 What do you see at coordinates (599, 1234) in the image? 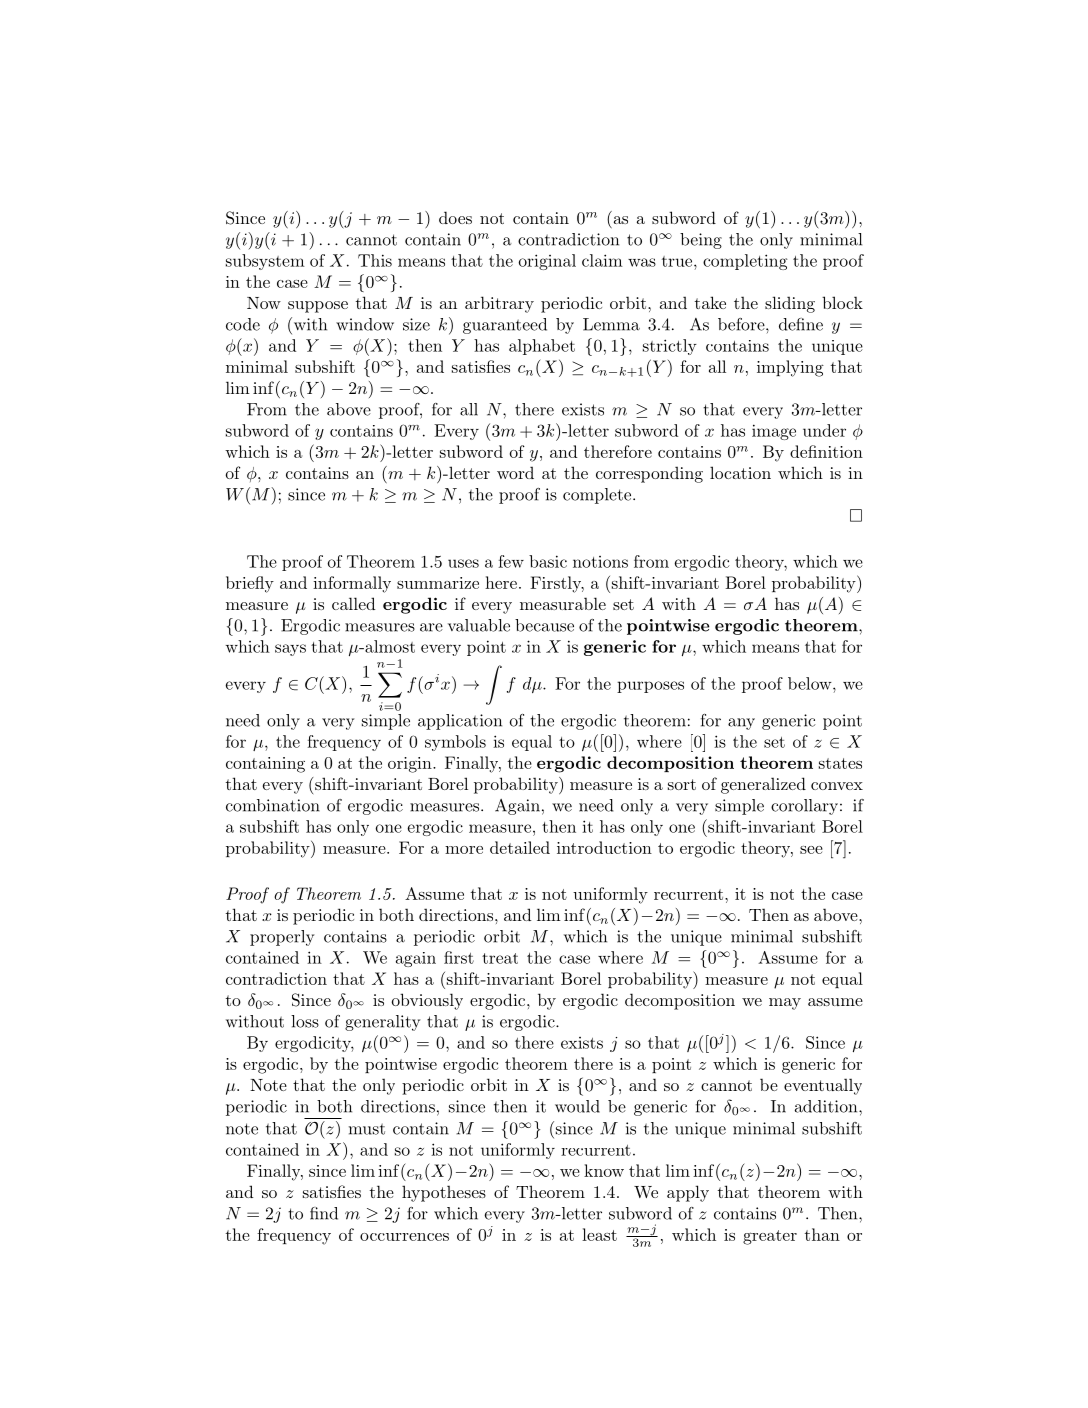
I see `least` at bounding box center [599, 1234].
